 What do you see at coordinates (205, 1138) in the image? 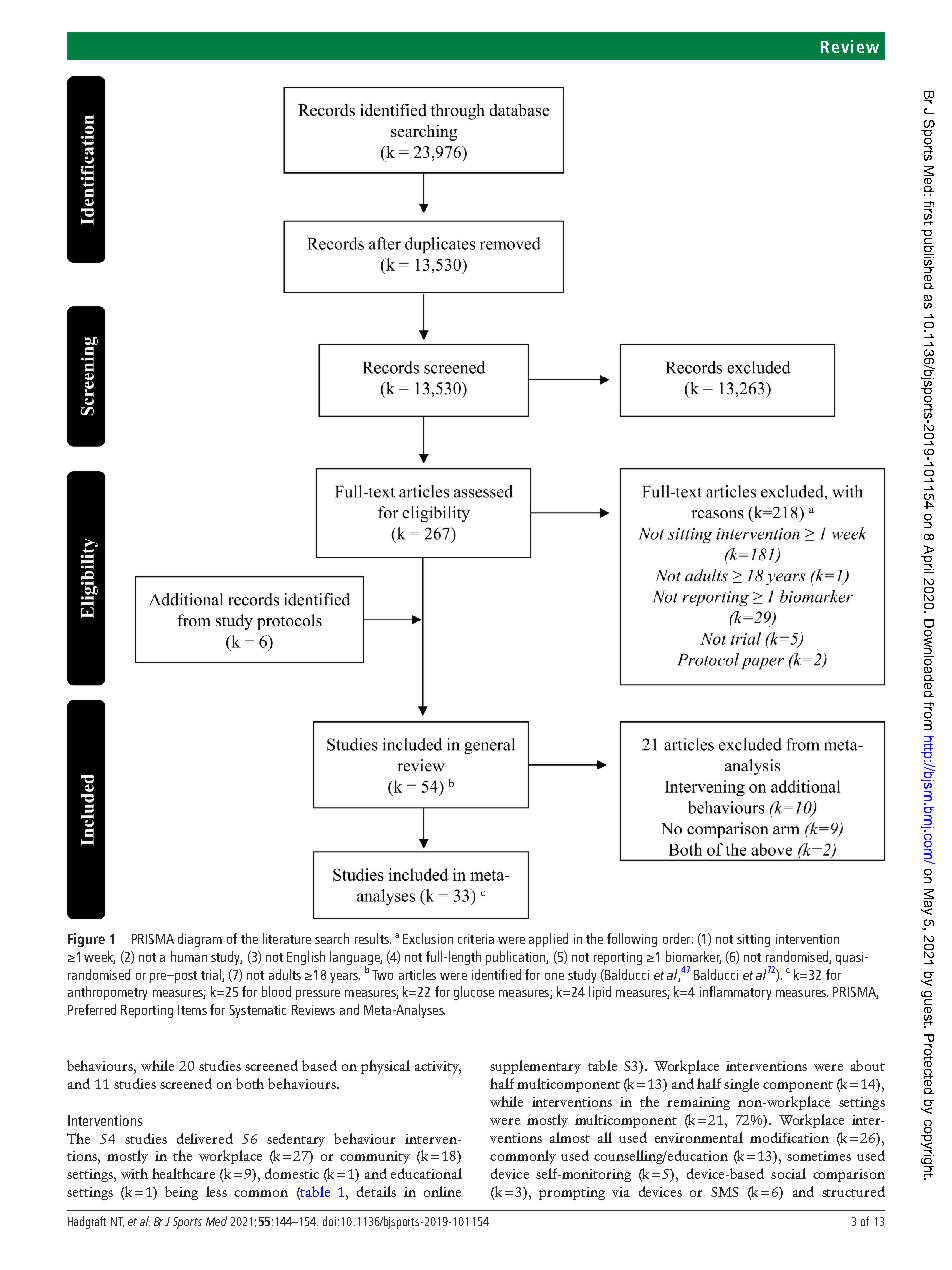
I see `delivered` at bounding box center [205, 1138].
